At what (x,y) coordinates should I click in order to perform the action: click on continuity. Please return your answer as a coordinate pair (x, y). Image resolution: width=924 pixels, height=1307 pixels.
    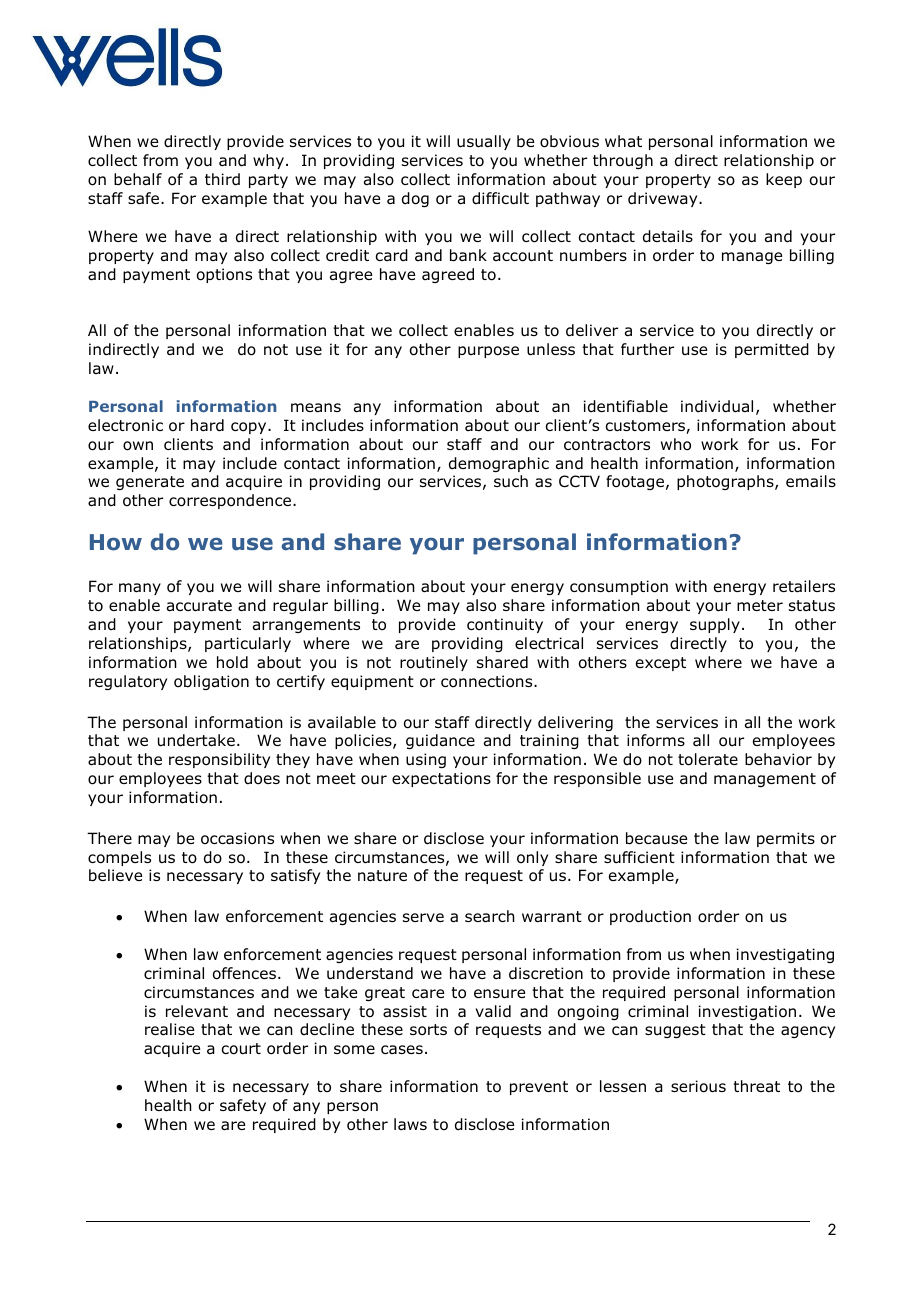
    Looking at the image, I should click on (505, 625).
